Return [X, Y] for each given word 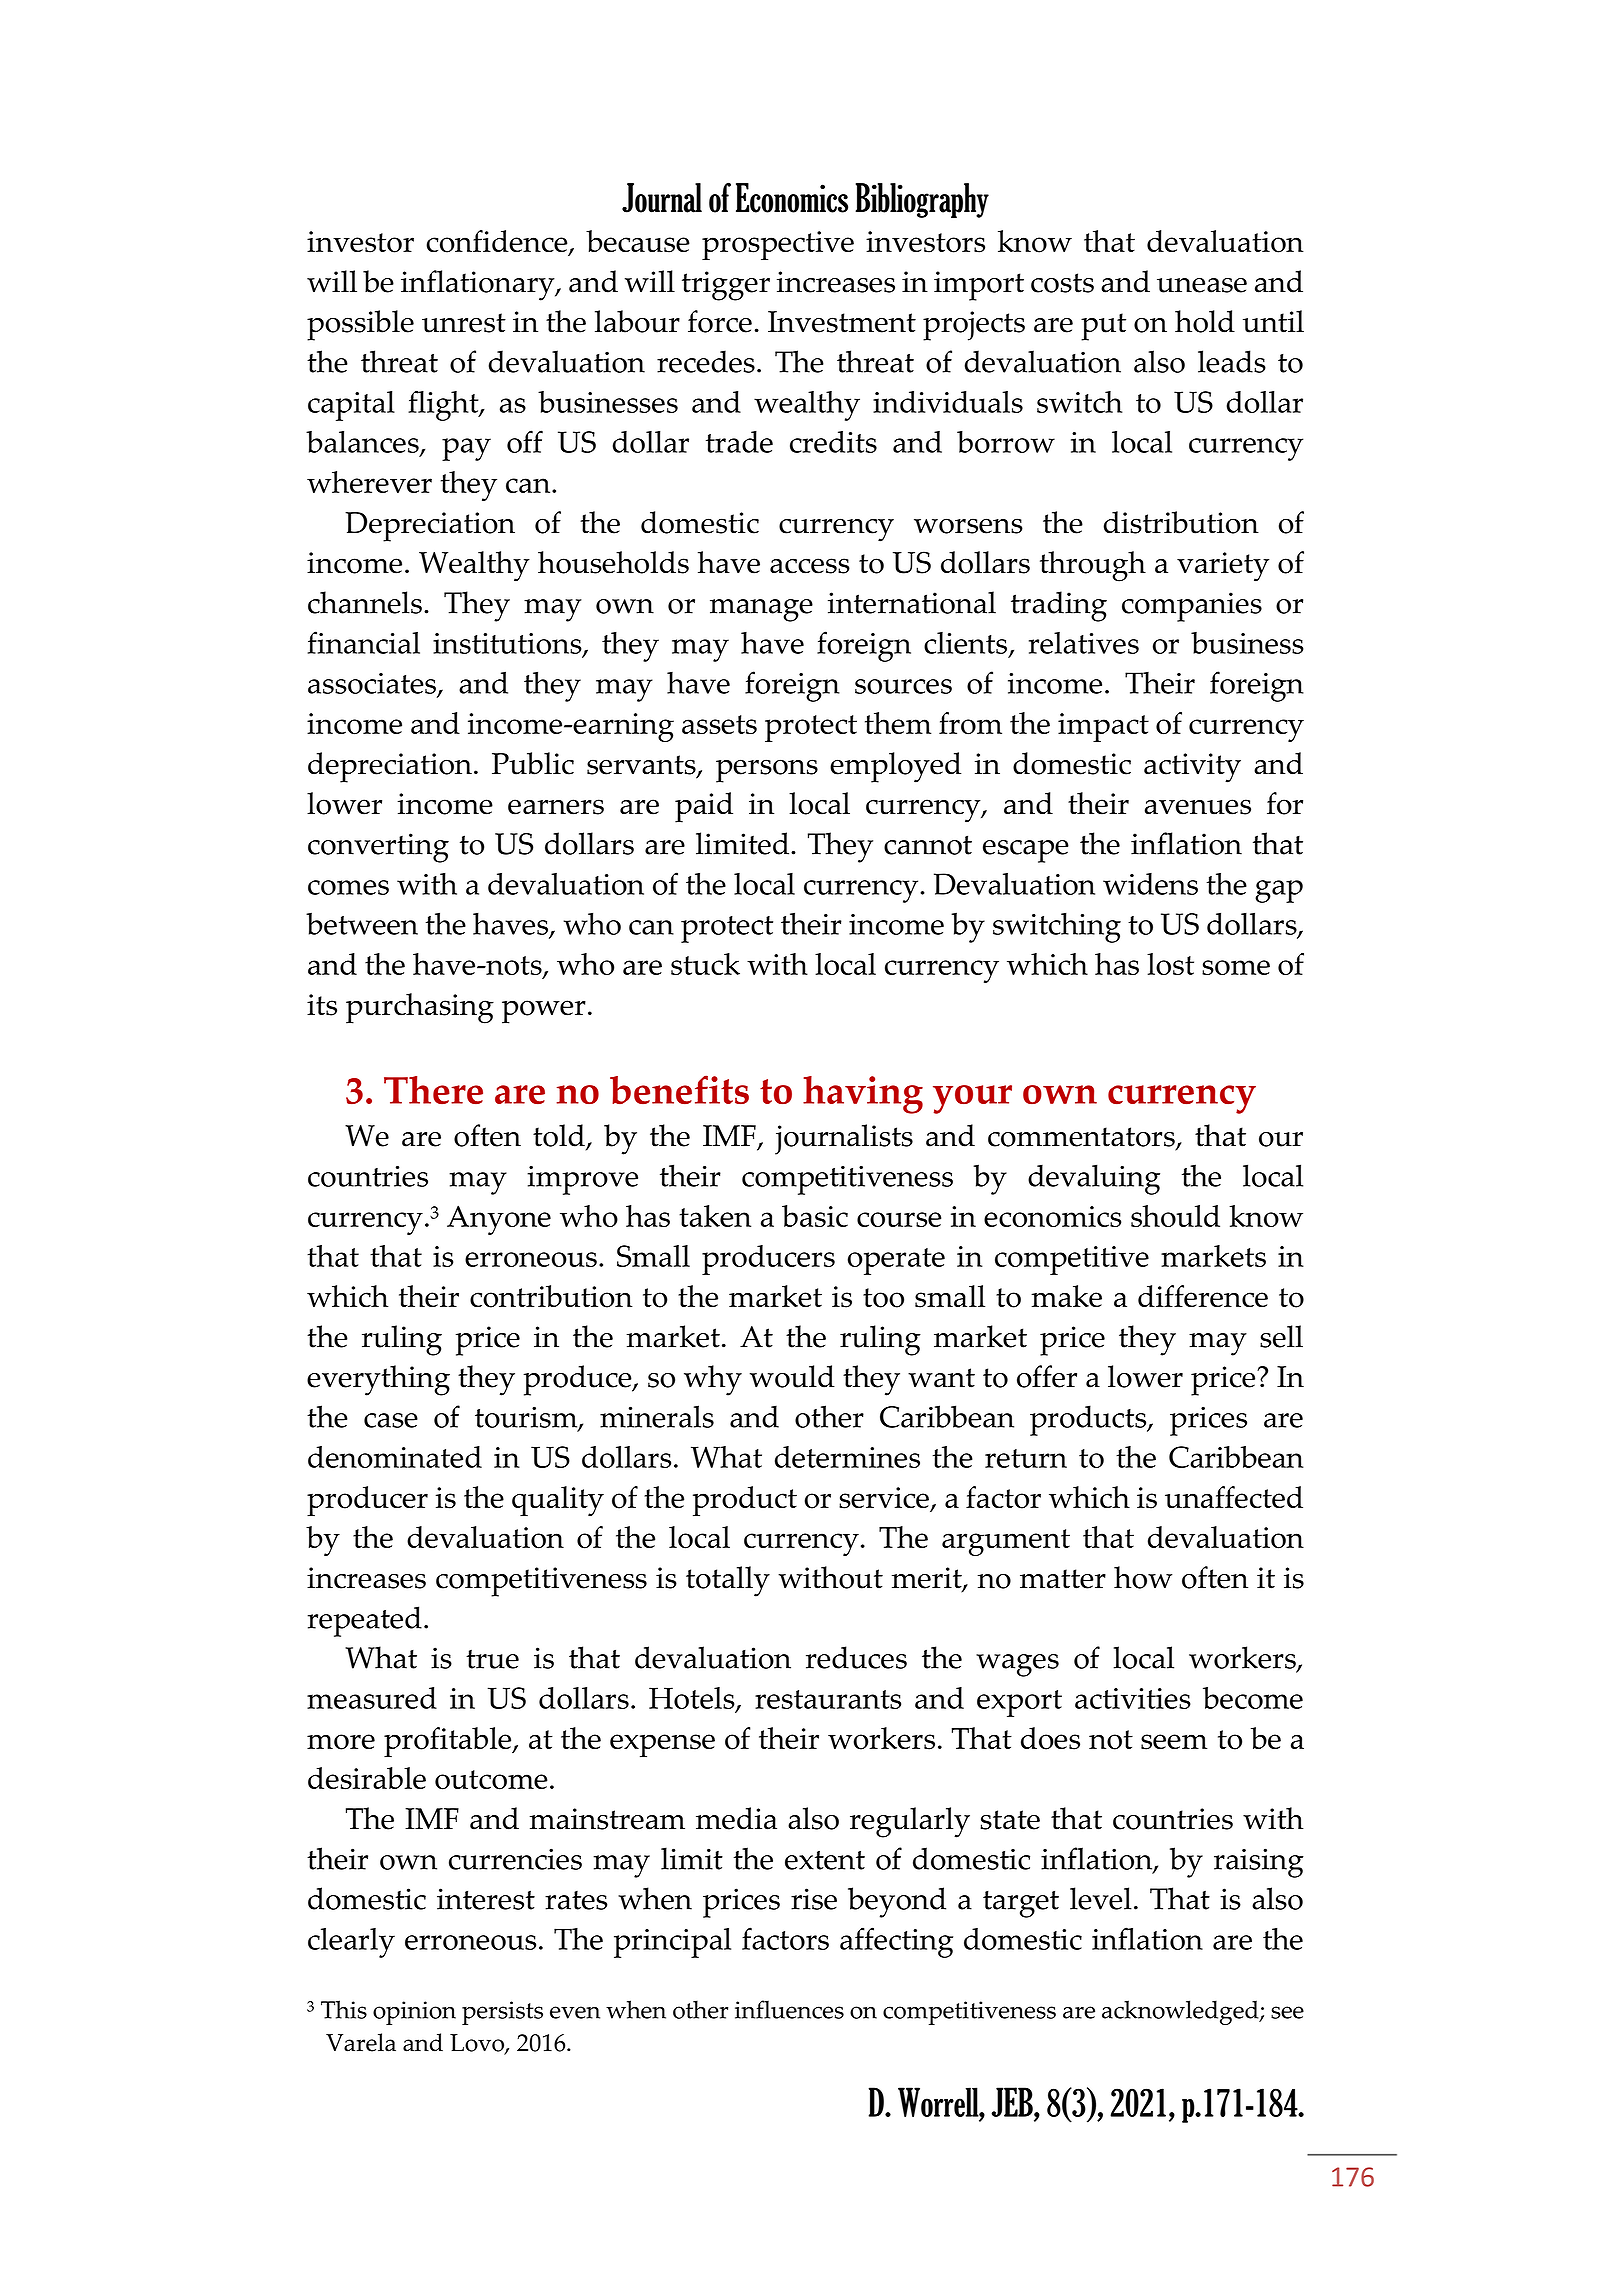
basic [815, 1216]
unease [1202, 285]
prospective [778, 245]
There [433, 1090]
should [1175, 1216]
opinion [414, 2013]
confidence [498, 242]
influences [789, 2009]
